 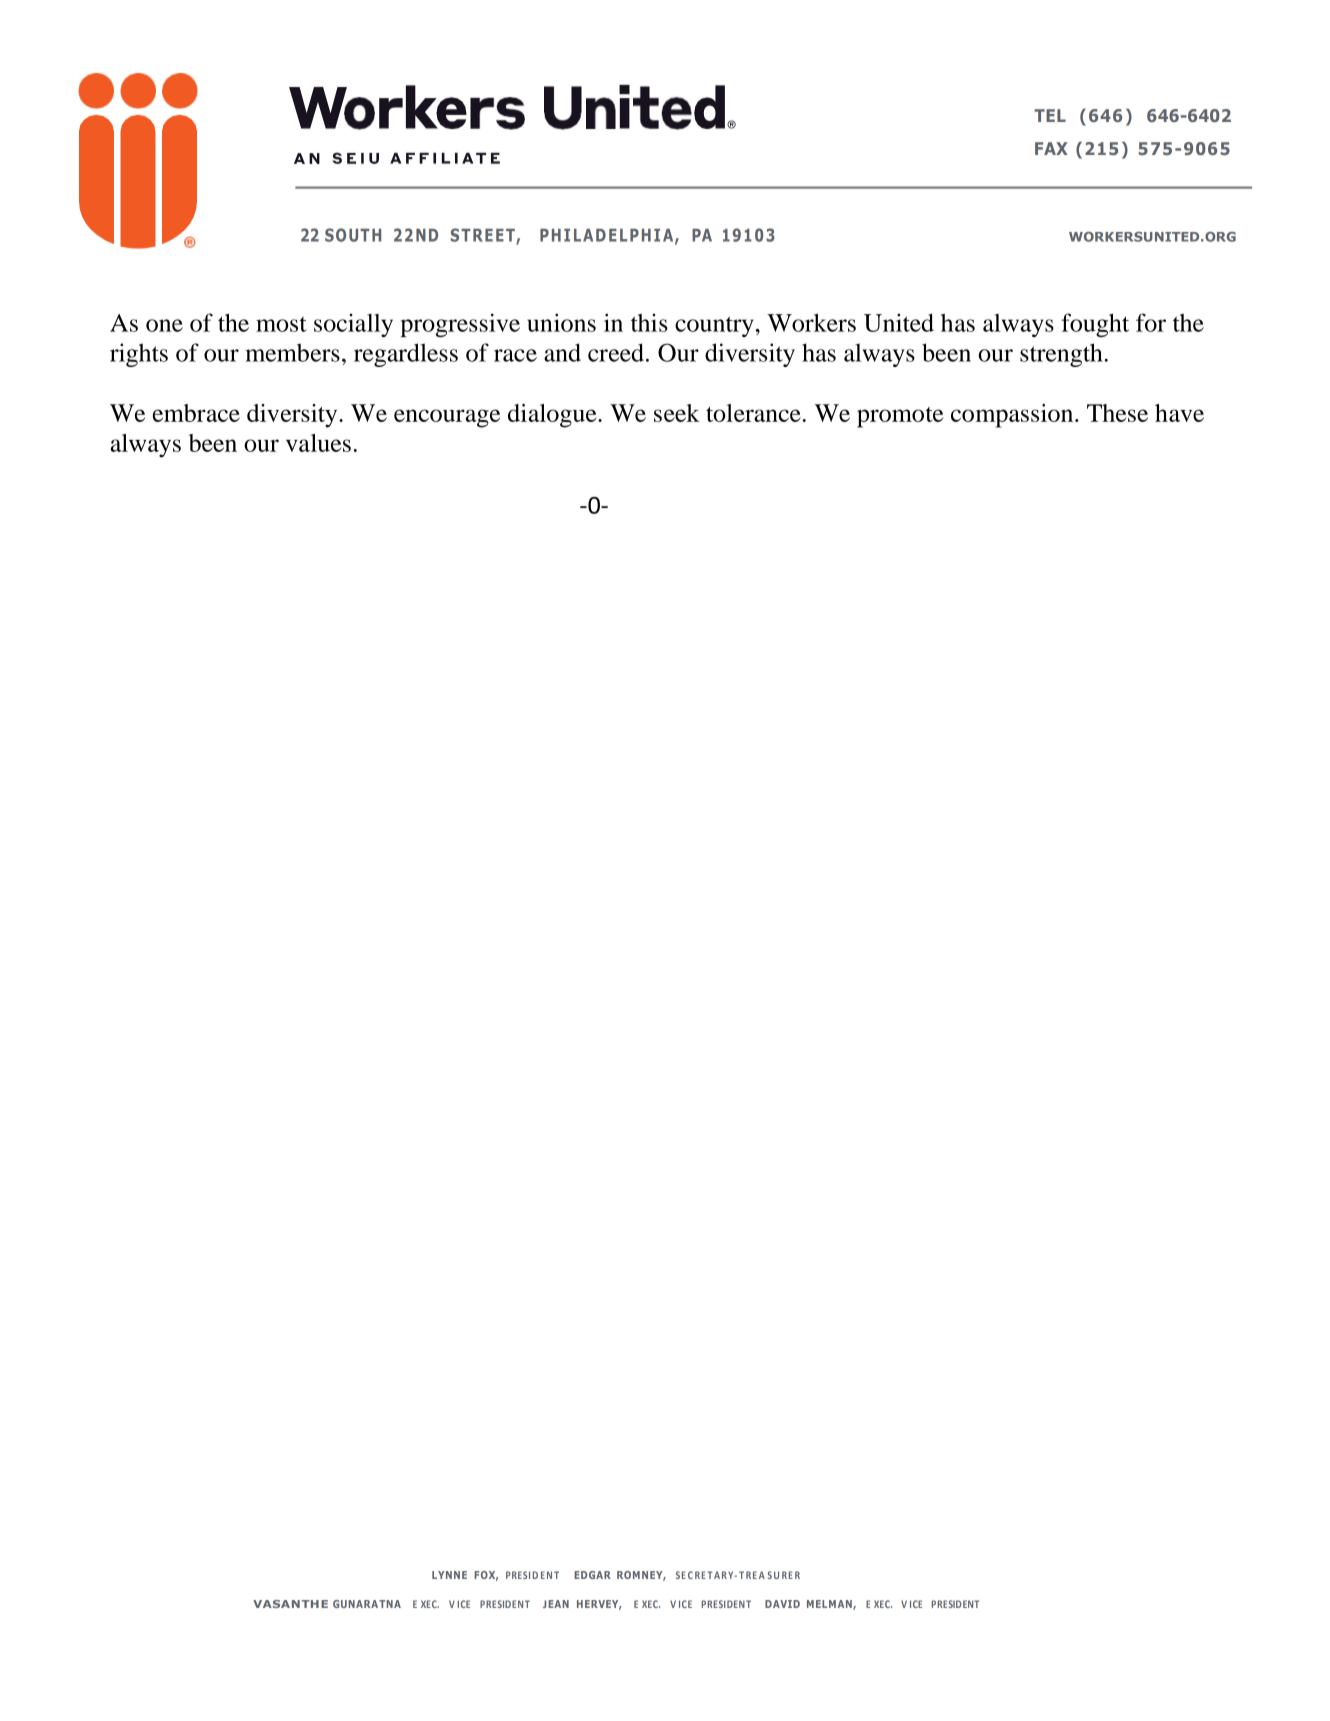 I want to click on compassion, so click(x=1013, y=416).
